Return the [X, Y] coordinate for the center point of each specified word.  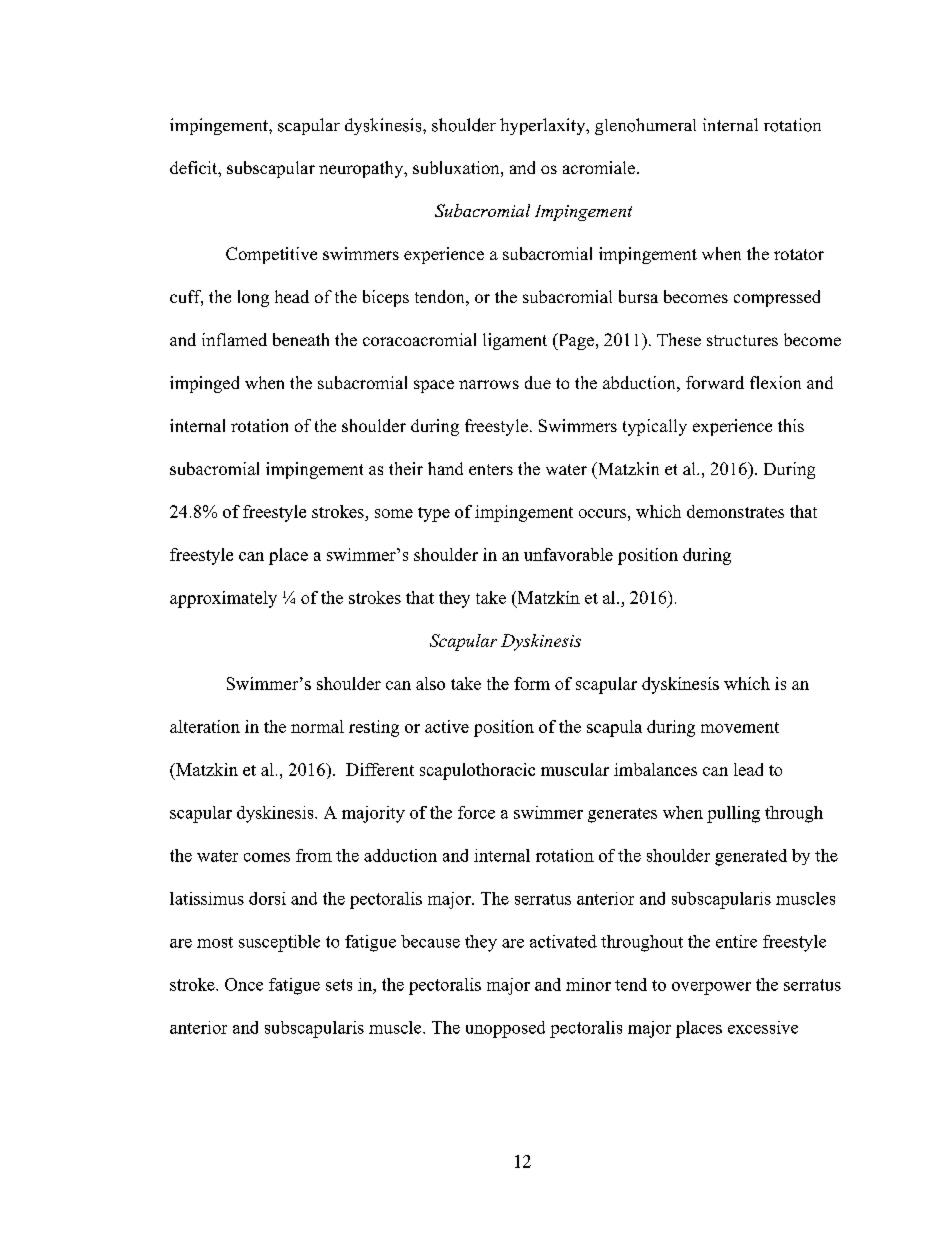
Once [244, 984]
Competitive [271, 255]
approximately [223, 599]
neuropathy [362, 169]
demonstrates [735, 511]
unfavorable [568, 554]
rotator [799, 254]
